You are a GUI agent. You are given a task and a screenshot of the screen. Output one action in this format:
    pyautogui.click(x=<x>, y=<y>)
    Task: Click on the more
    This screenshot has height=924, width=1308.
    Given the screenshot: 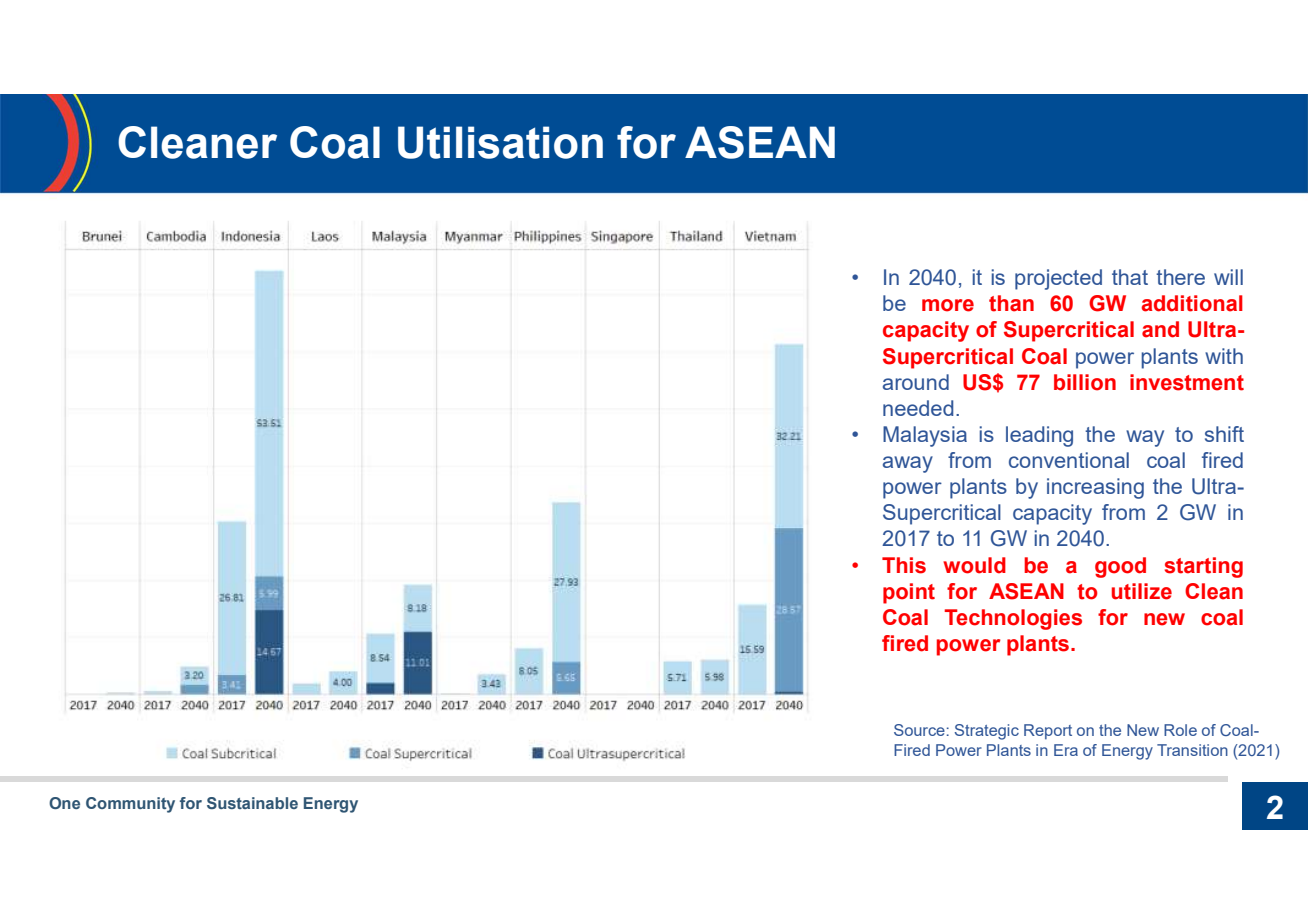 What is the action you would take?
    pyautogui.click(x=948, y=305)
